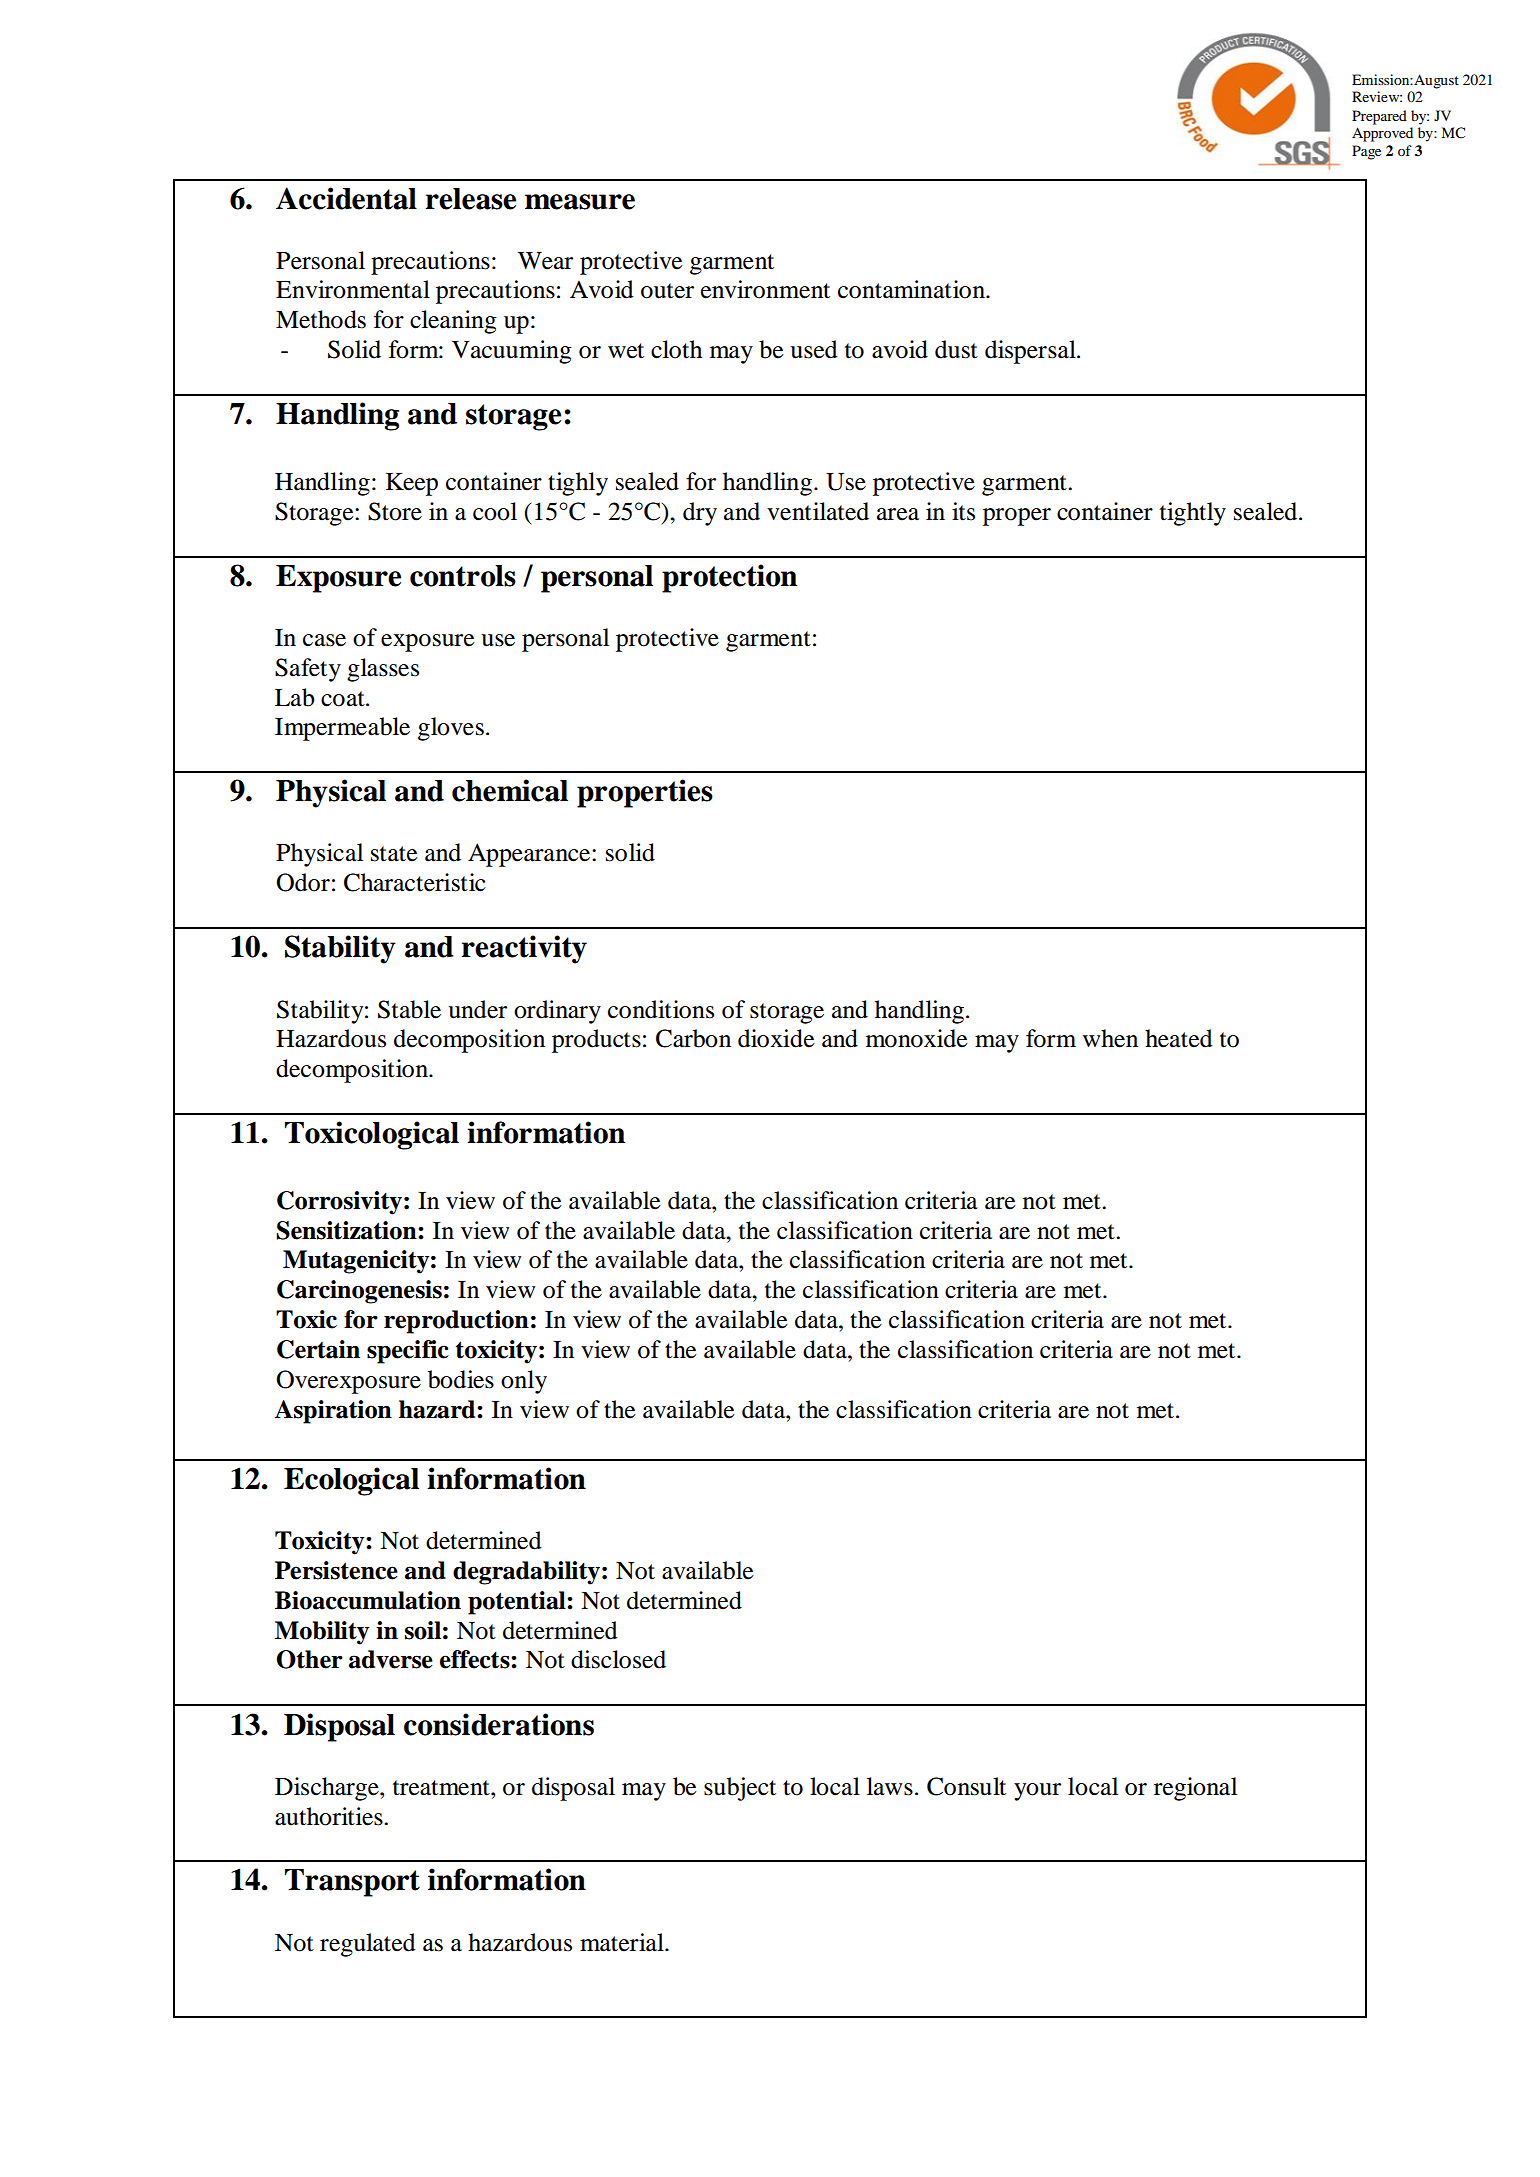 The image size is (1540, 2177). I want to click on only, so click(524, 1382).
